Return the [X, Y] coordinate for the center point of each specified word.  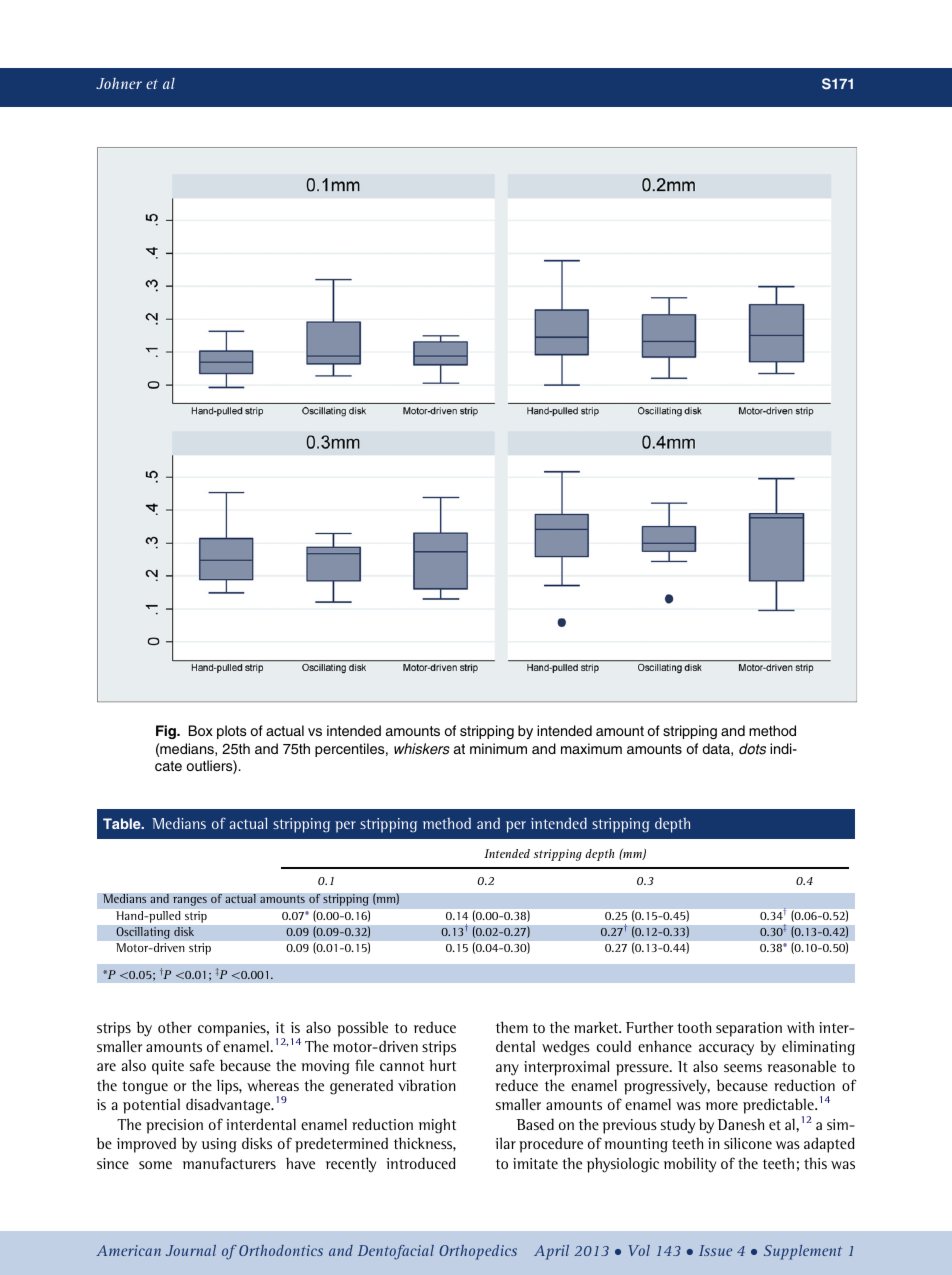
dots [752, 749]
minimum [498, 748]
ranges [190, 901]
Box [201, 730]
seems [743, 1068]
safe [202, 1065]
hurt [442, 1065]
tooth [694, 1027]
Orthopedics [478, 1252]
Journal [191, 1250]
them [512, 1027]
